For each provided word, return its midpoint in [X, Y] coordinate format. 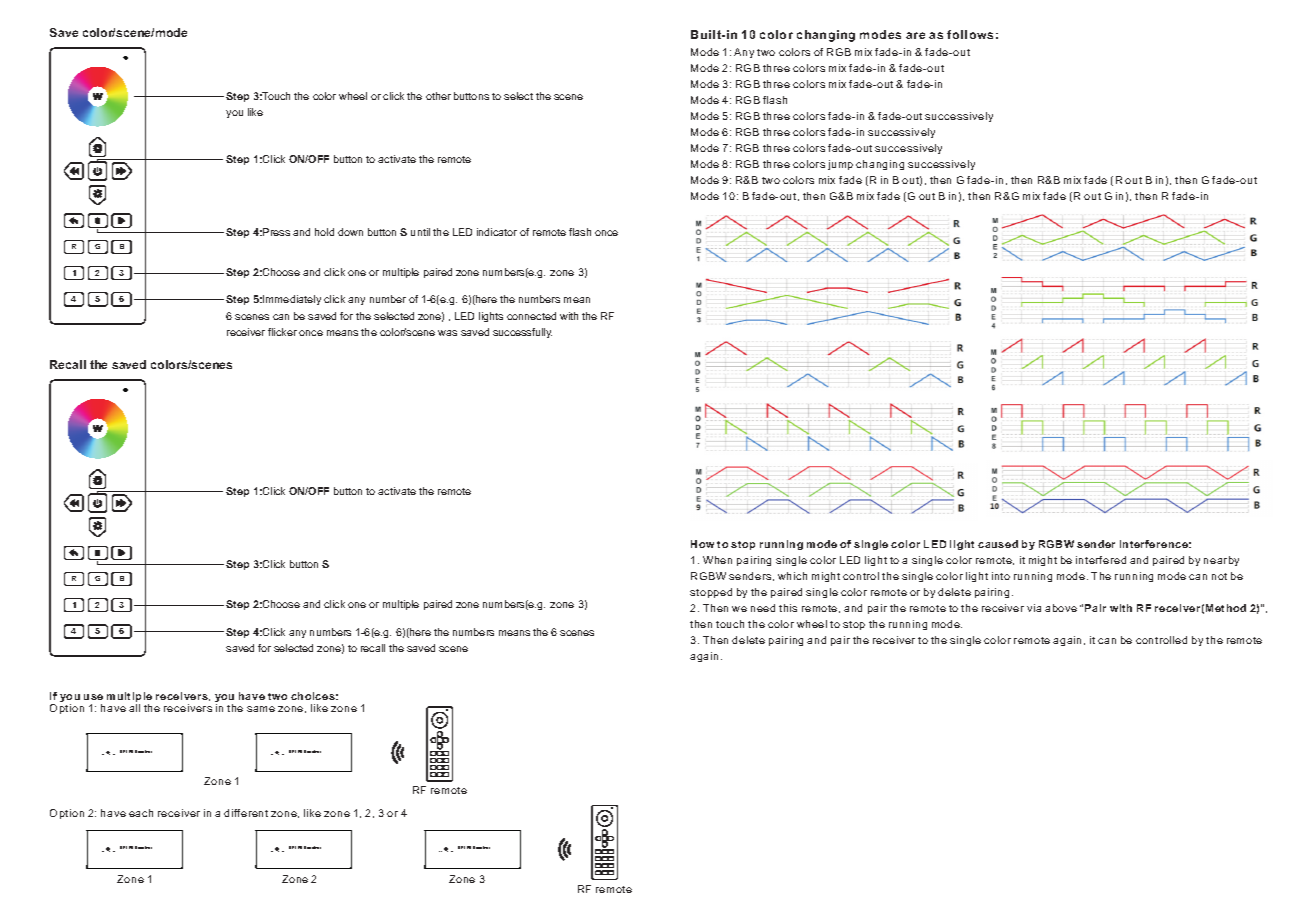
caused [998, 544]
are [915, 35]
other [438, 96]
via [1034, 608]
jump [840, 165]
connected [531, 316]
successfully [522, 333]
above [1061, 608]
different [246, 813]
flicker [282, 332]
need [763, 608]
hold [324, 232]
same [261, 709]
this [788, 608]
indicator [497, 232]
